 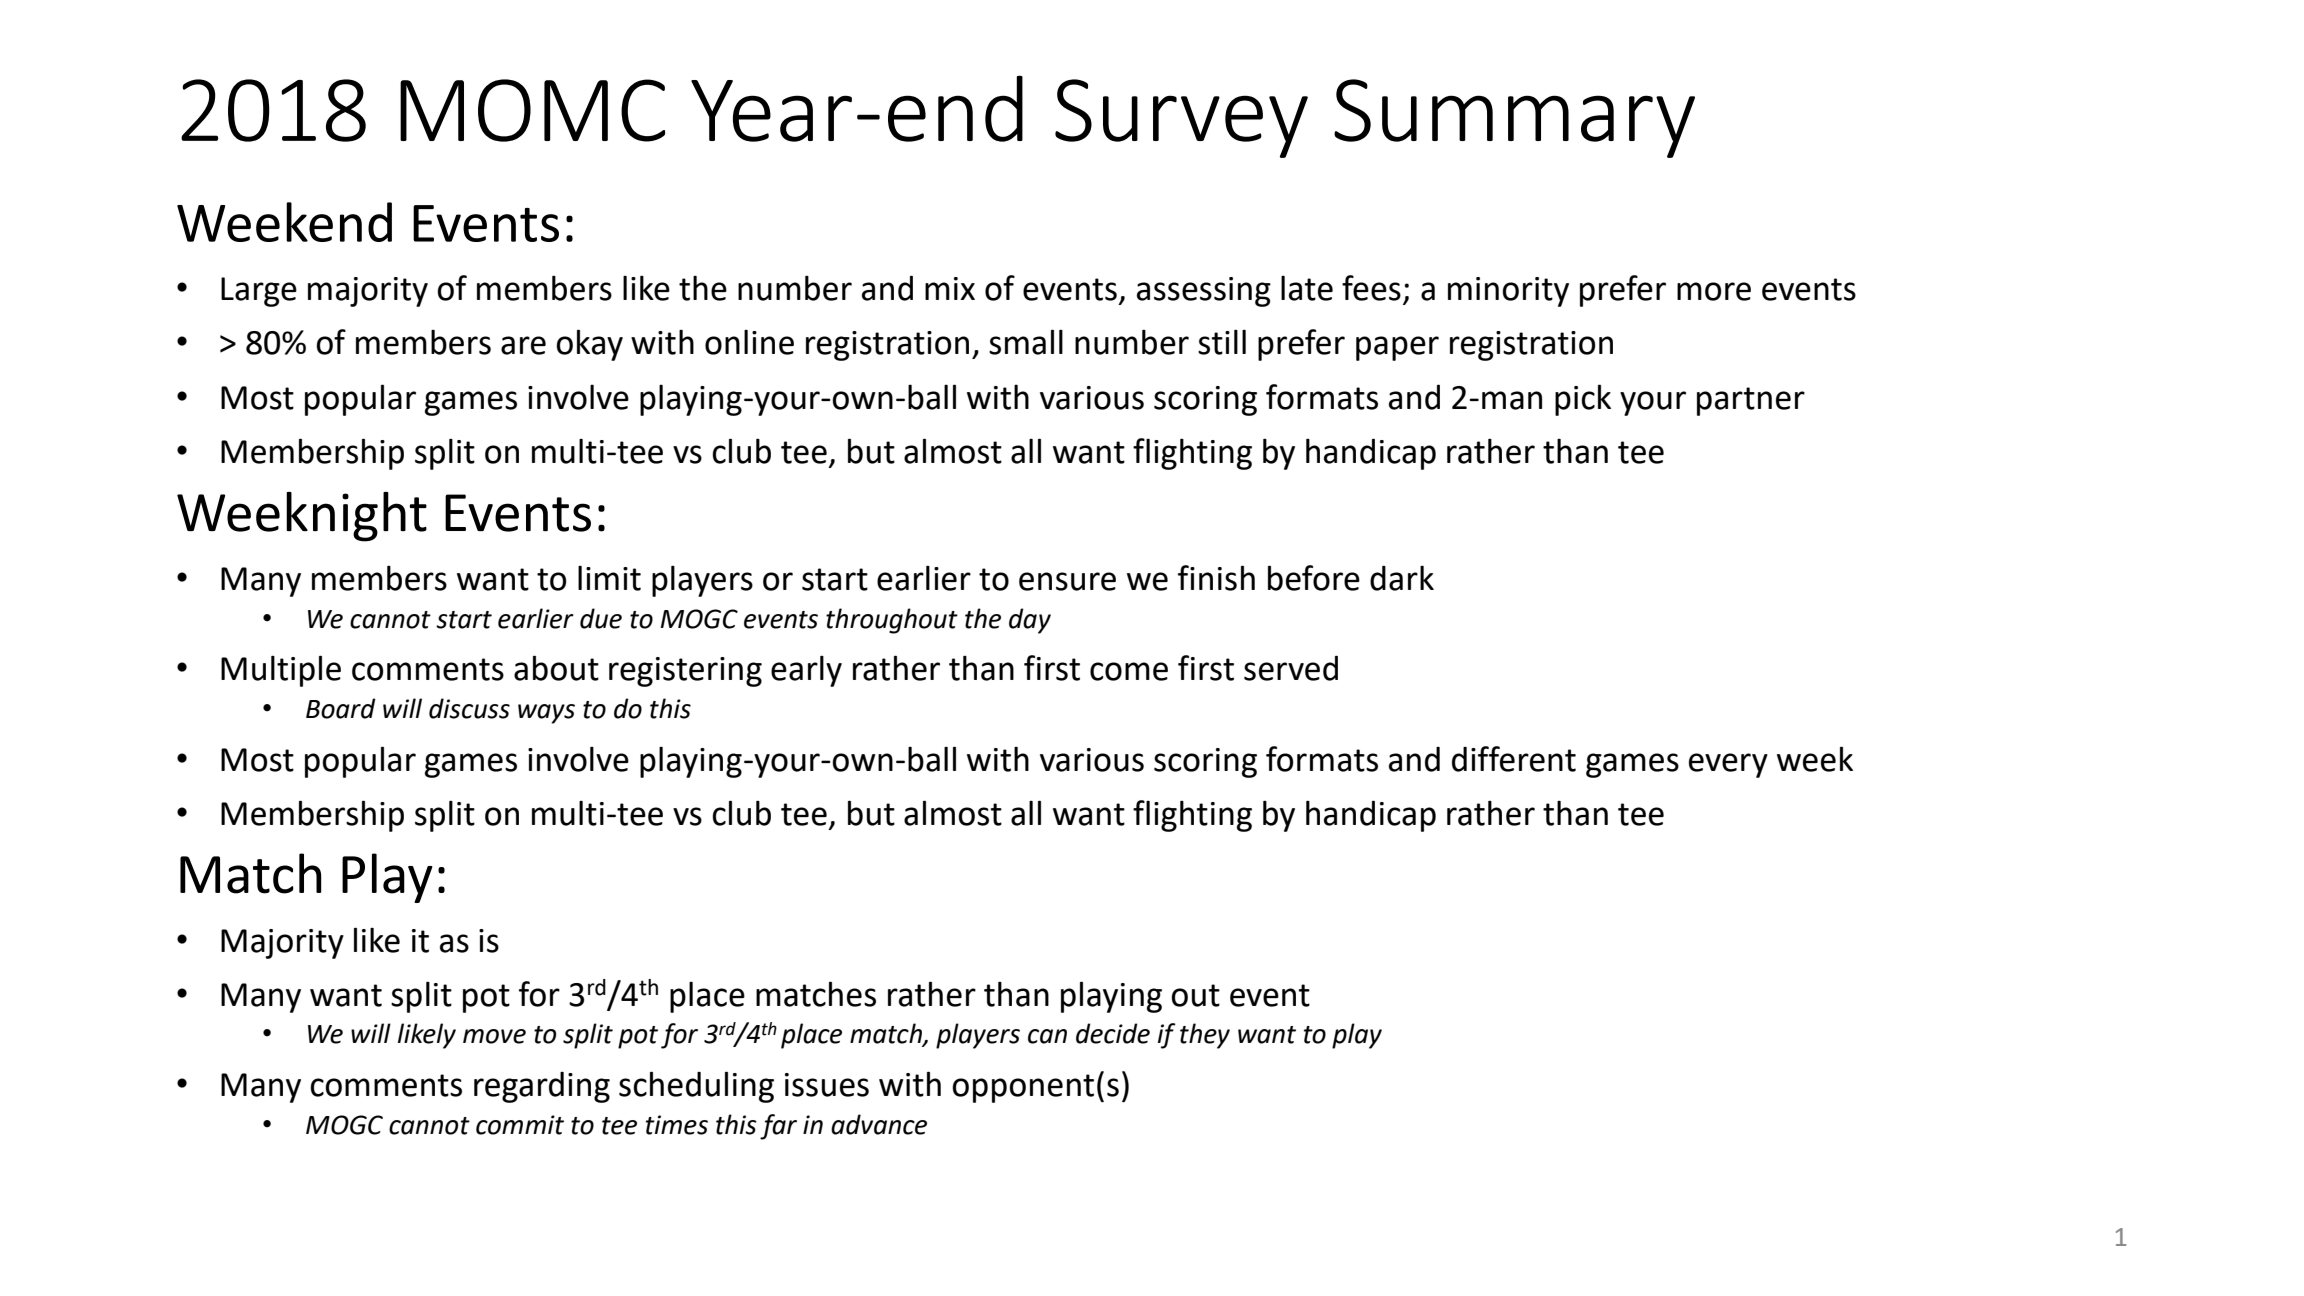 I want to click on regarding, so click(x=542, y=1087).
